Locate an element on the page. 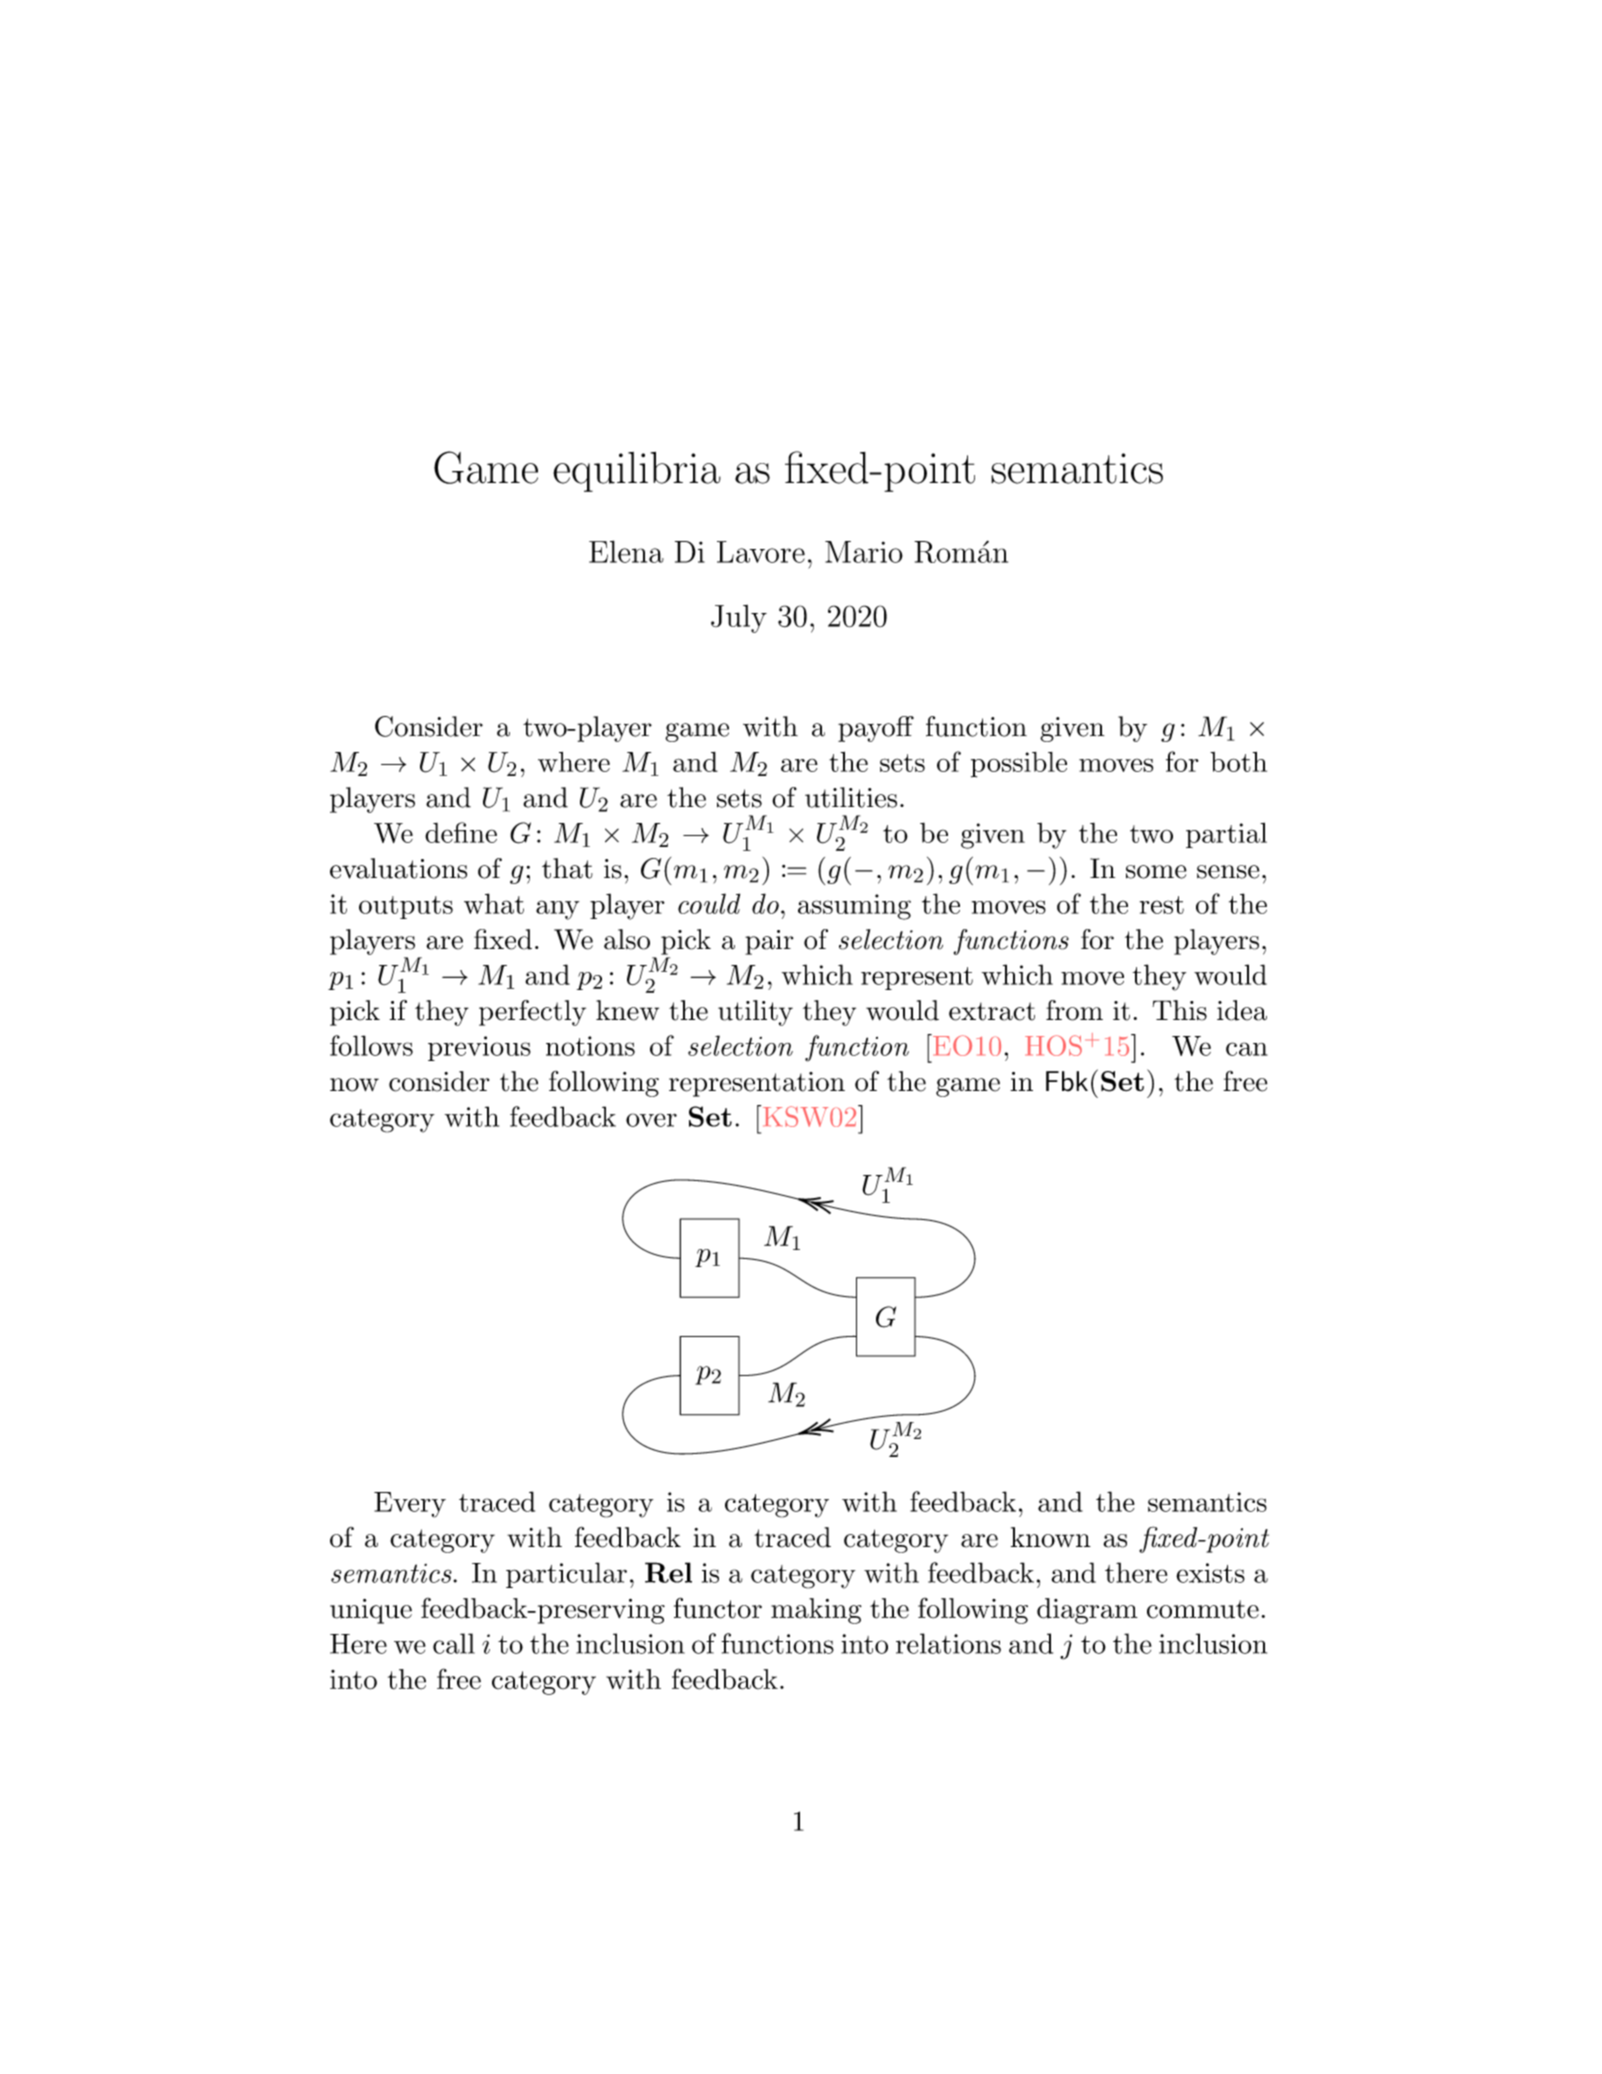  Elena is located at coordinates (626, 551).
